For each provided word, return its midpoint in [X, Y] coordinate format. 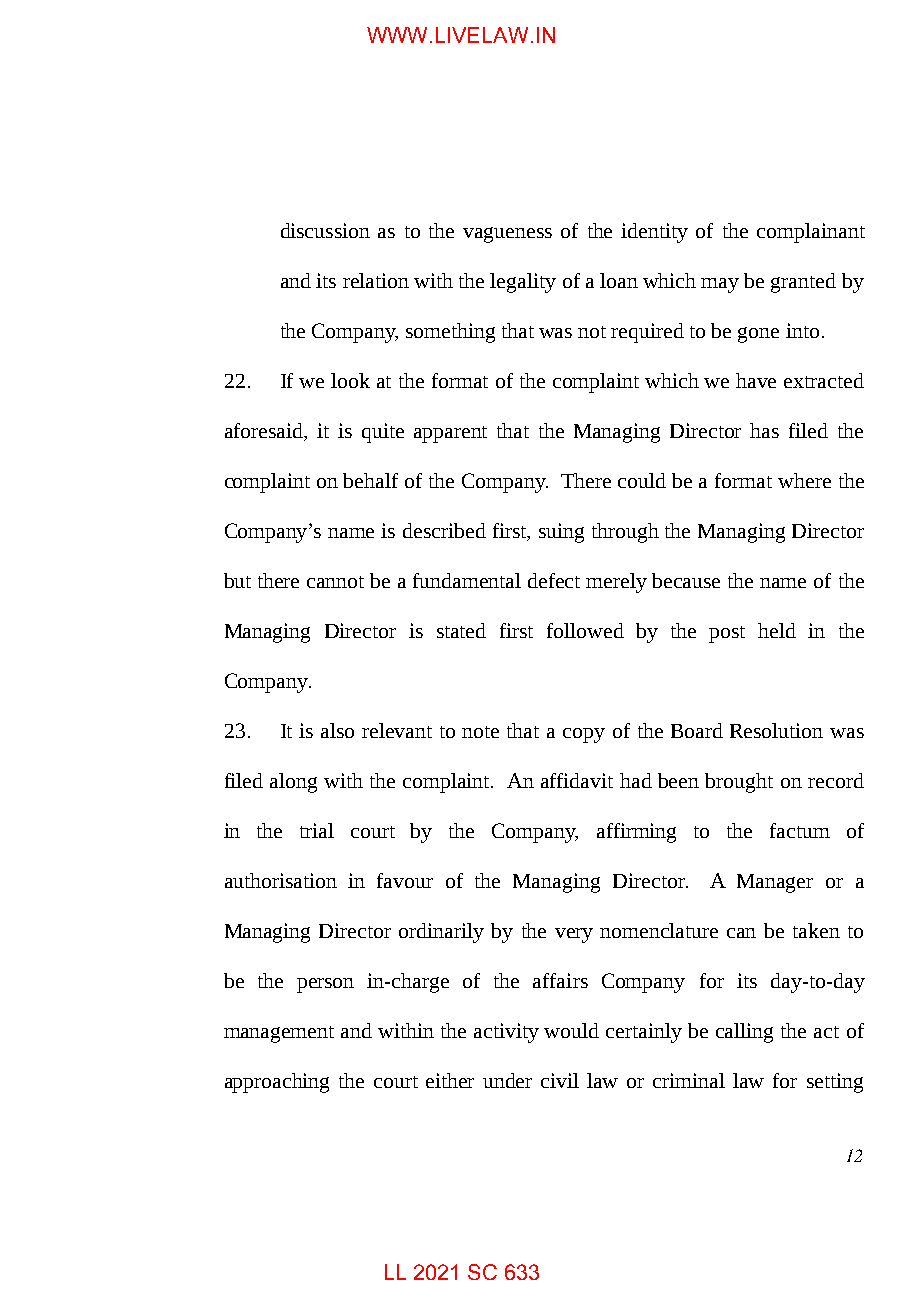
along [293, 783]
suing [561, 533]
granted [803, 283]
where [804, 480]
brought [739, 783]
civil [560, 1080]
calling [744, 1033]
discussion [325, 230]
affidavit [577, 780]
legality [523, 283]
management [279, 1034]
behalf [370, 480]
